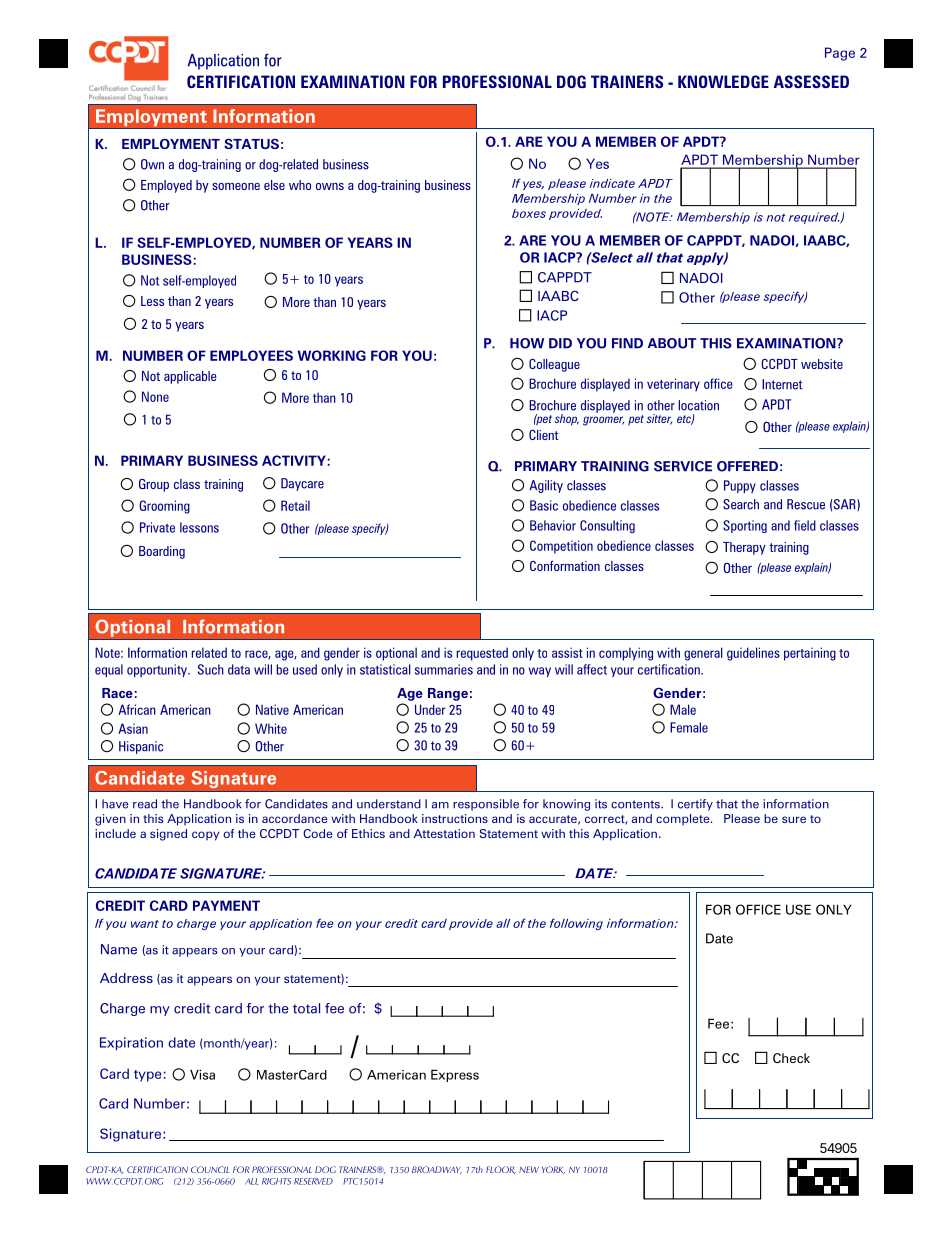 The image size is (952, 1233). What do you see at coordinates (251, 144) in the screenshot?
I see `STATUS` at bounding box center [251, 144].
